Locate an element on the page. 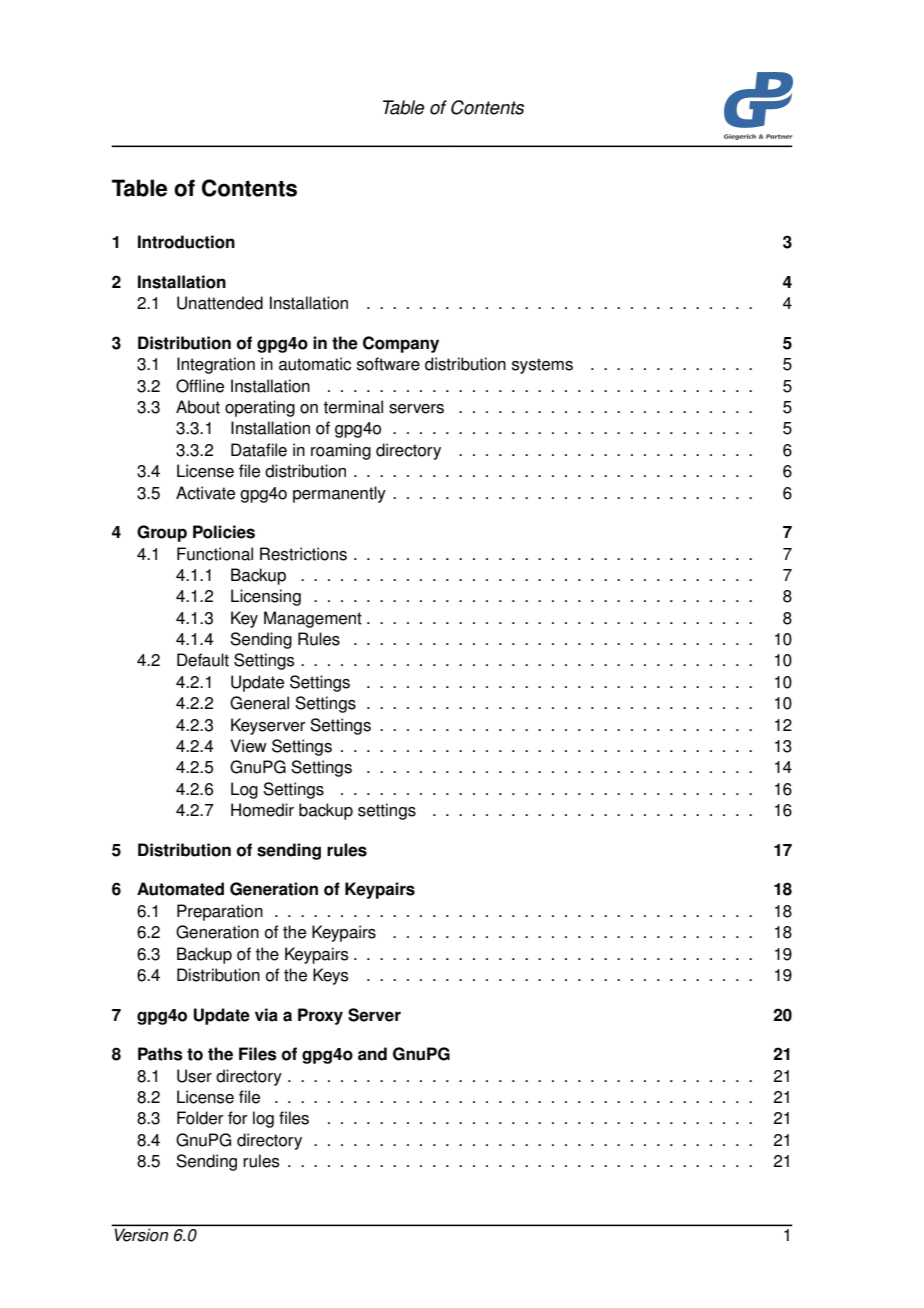  Default is located at coordinates (203, 660).
